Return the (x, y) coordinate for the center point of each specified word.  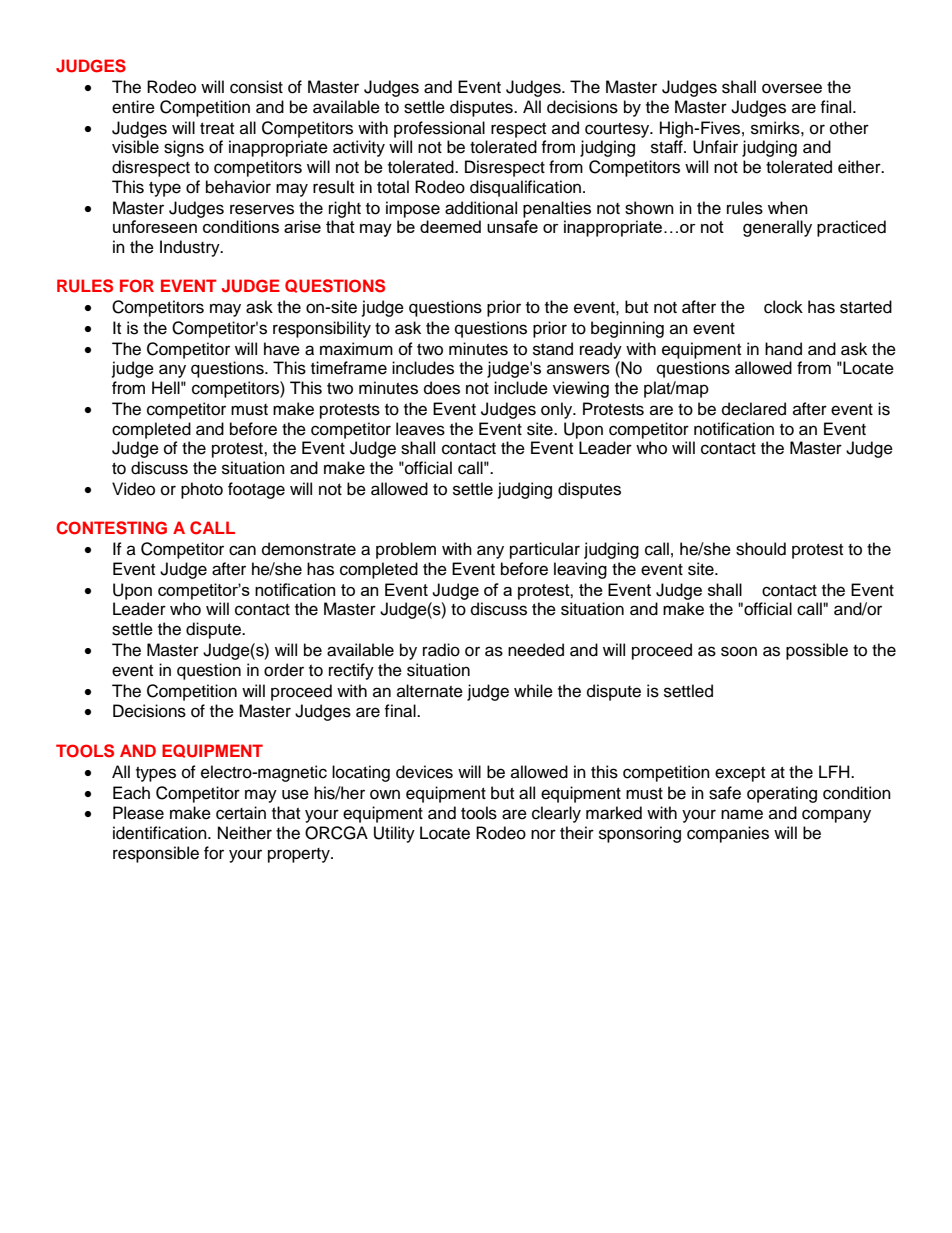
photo (202, 490)
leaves (420, 429)
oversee (792, 88)
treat (217, 129)
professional (439, 129)
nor (543, 834)
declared (754, 409)
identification (161, 833)
